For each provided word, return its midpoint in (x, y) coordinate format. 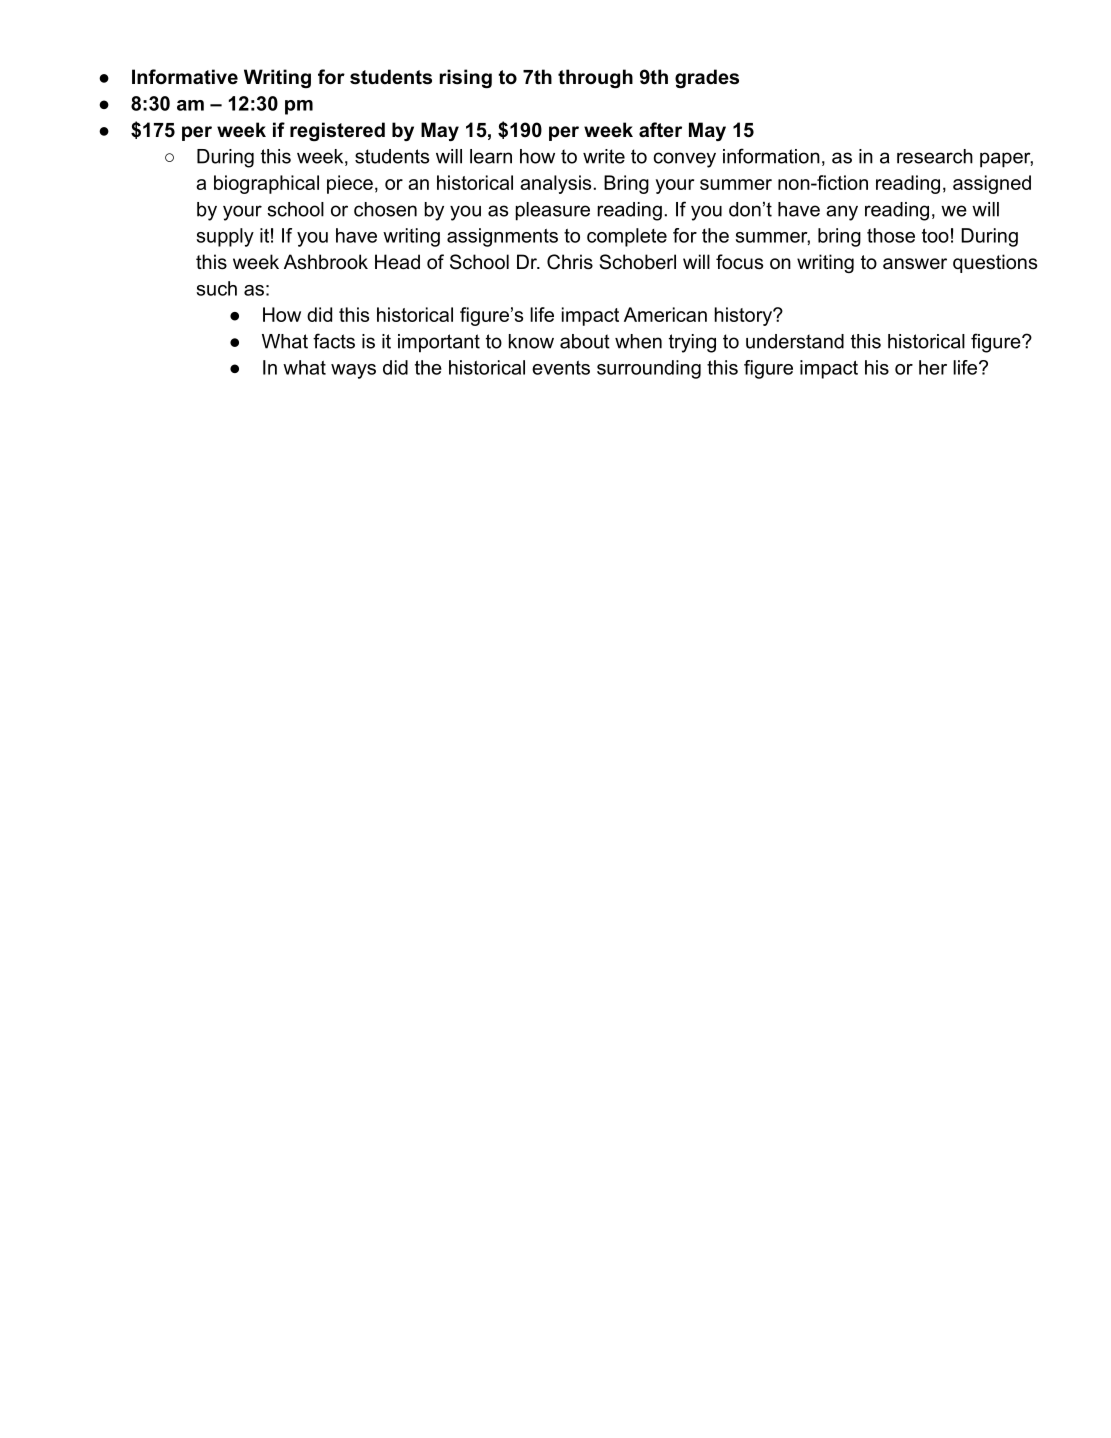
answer (915, 264)
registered (337, 131)
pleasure (553, 211)
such (217, 288)
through (595, 78)
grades (707, 78)
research (935, 156)
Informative (185, 77)
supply (225, 237)
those (891, 235)
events (561, 368)
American (665, 314)
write (604, 156)
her (933, 367)
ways (353, 371)
